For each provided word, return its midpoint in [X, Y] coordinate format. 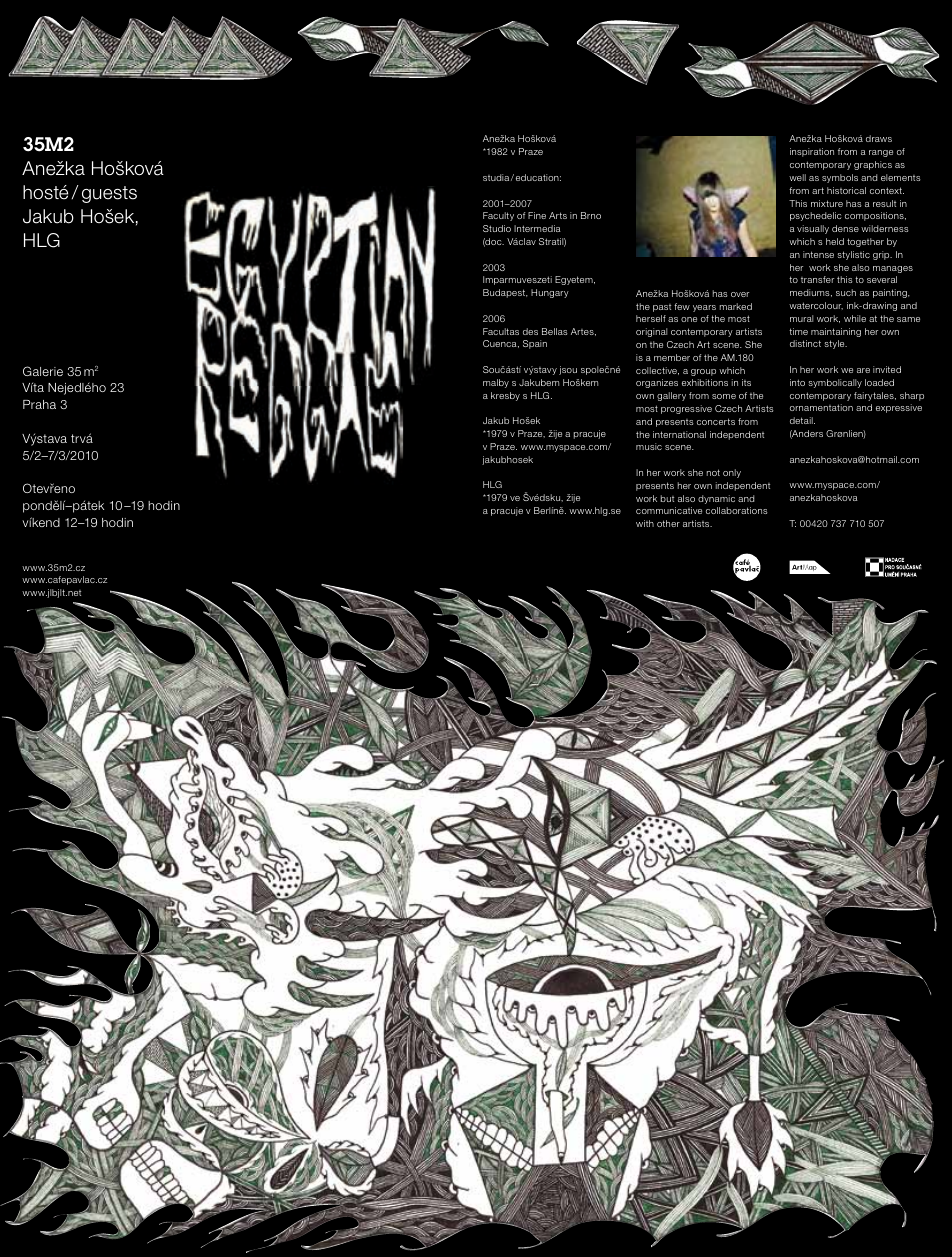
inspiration [812, 152]
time [798, 331]
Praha [39, 404]
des [530, 331]
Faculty [498, 216]
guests [109, 194]
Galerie [43, 371]
